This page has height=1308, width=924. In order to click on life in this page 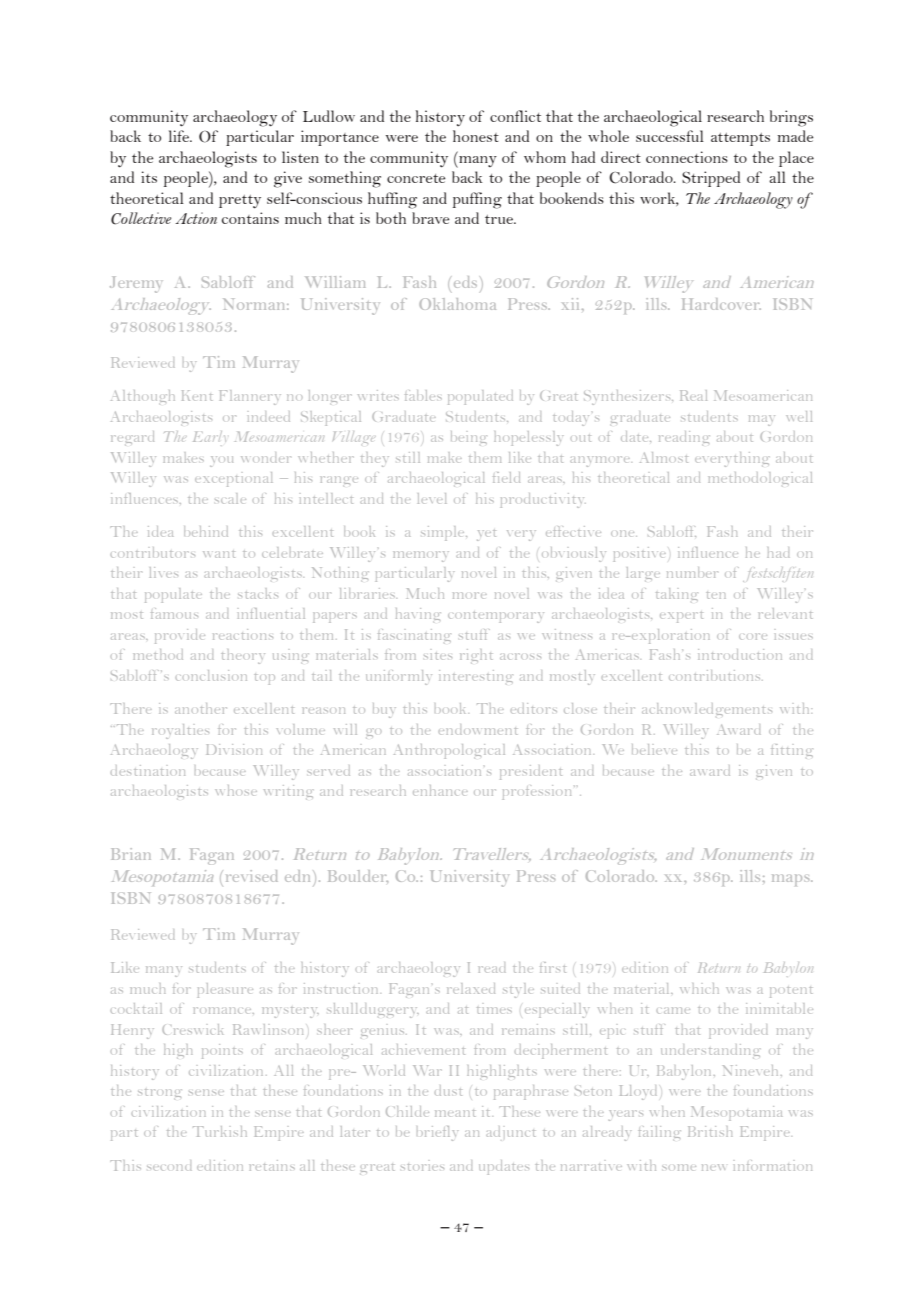, I will do `click(180, 136)`.
